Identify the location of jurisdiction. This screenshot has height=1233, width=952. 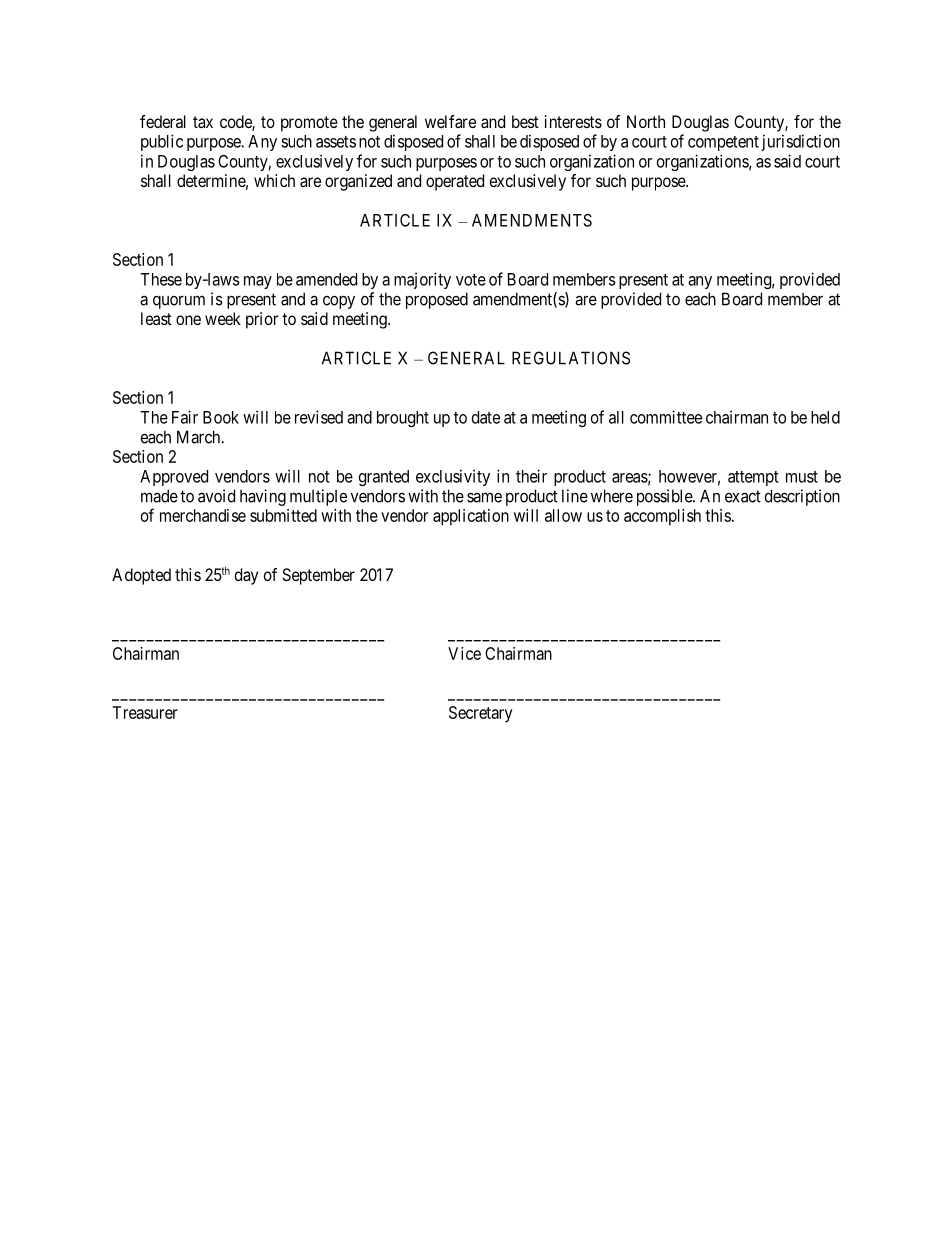
(801, 142).
